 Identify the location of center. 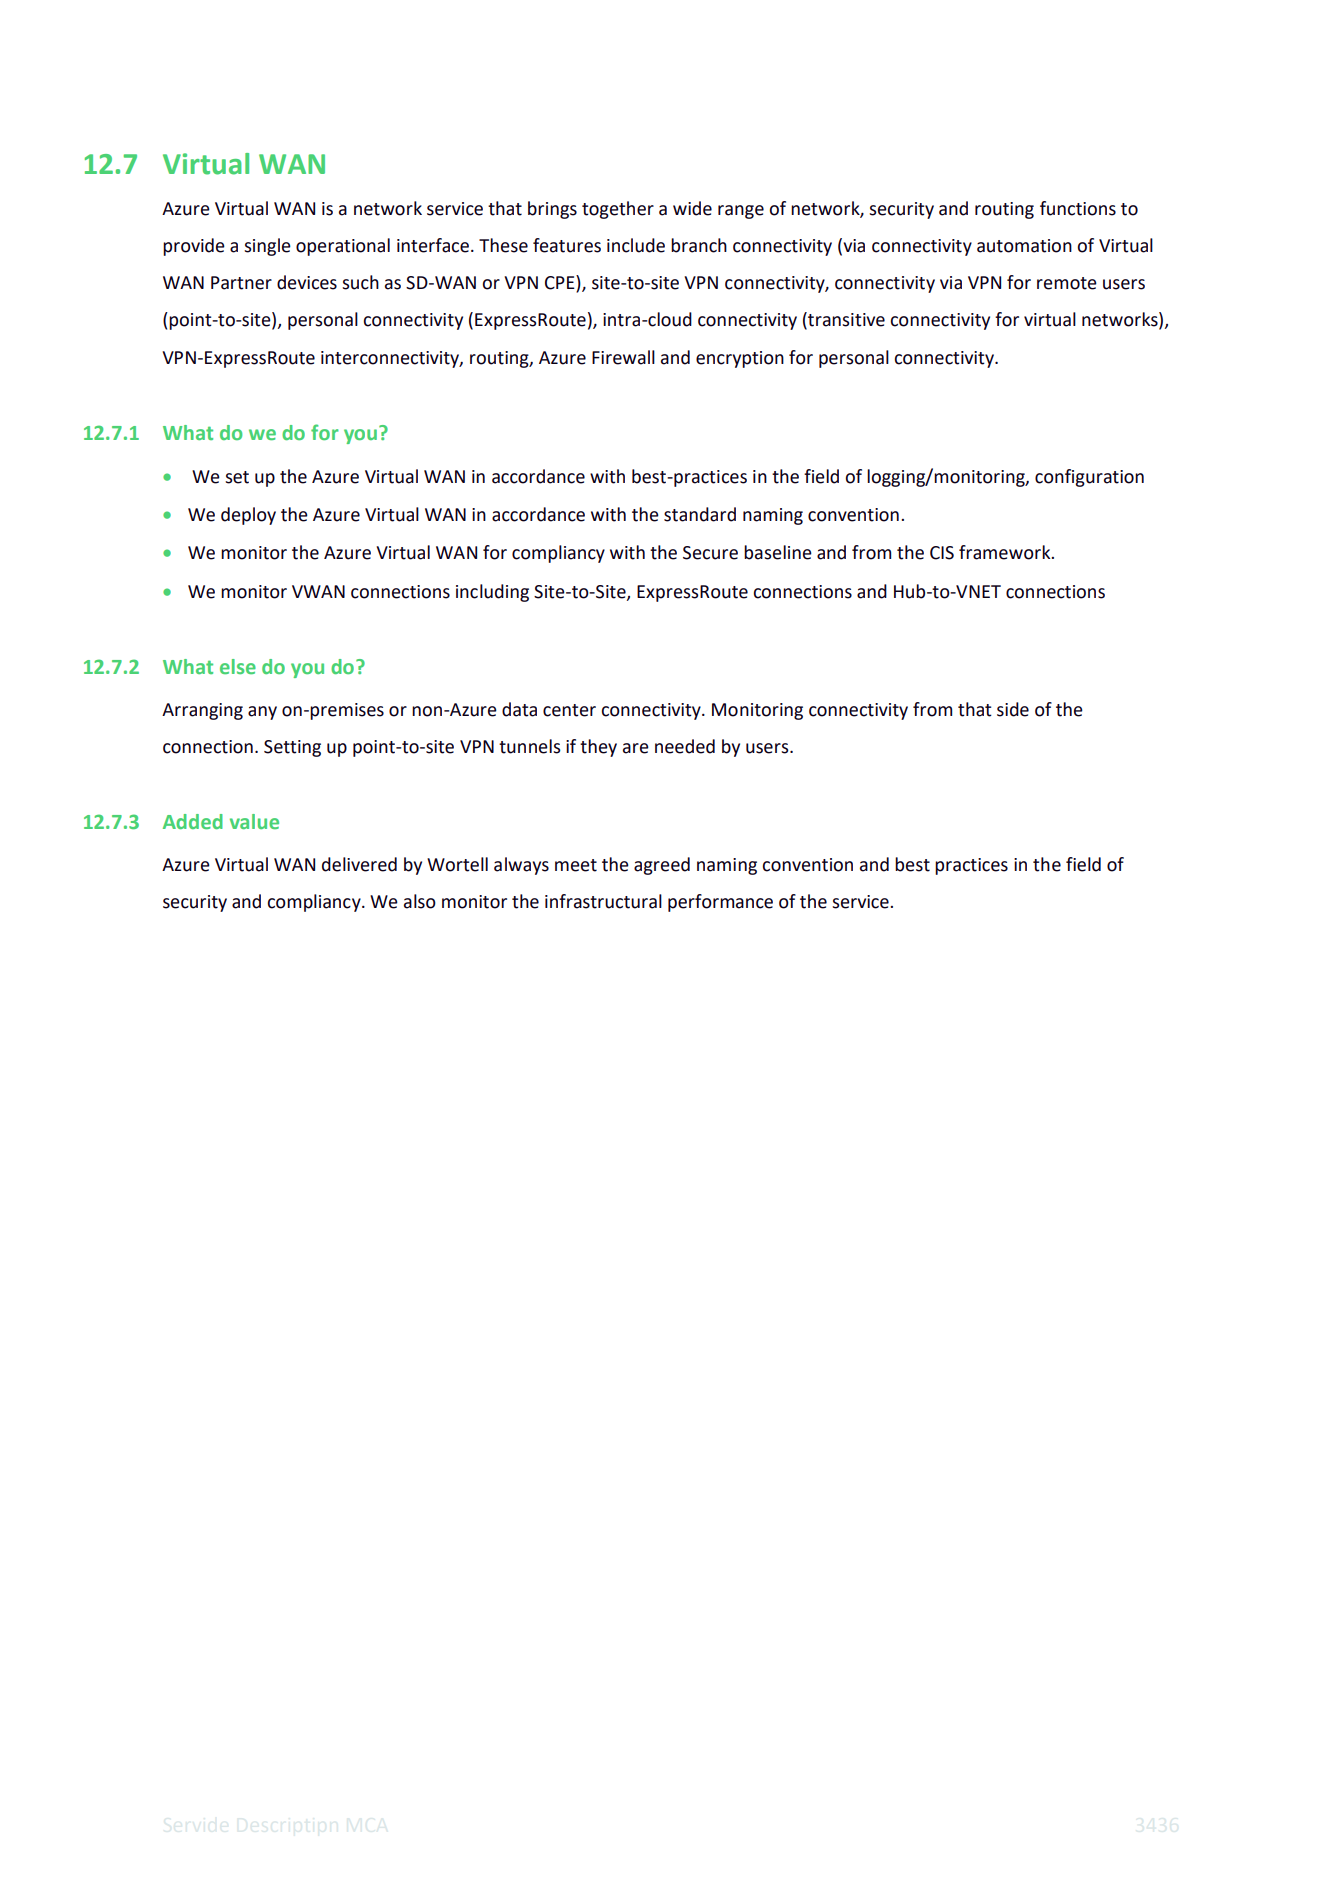
(569, 710).
